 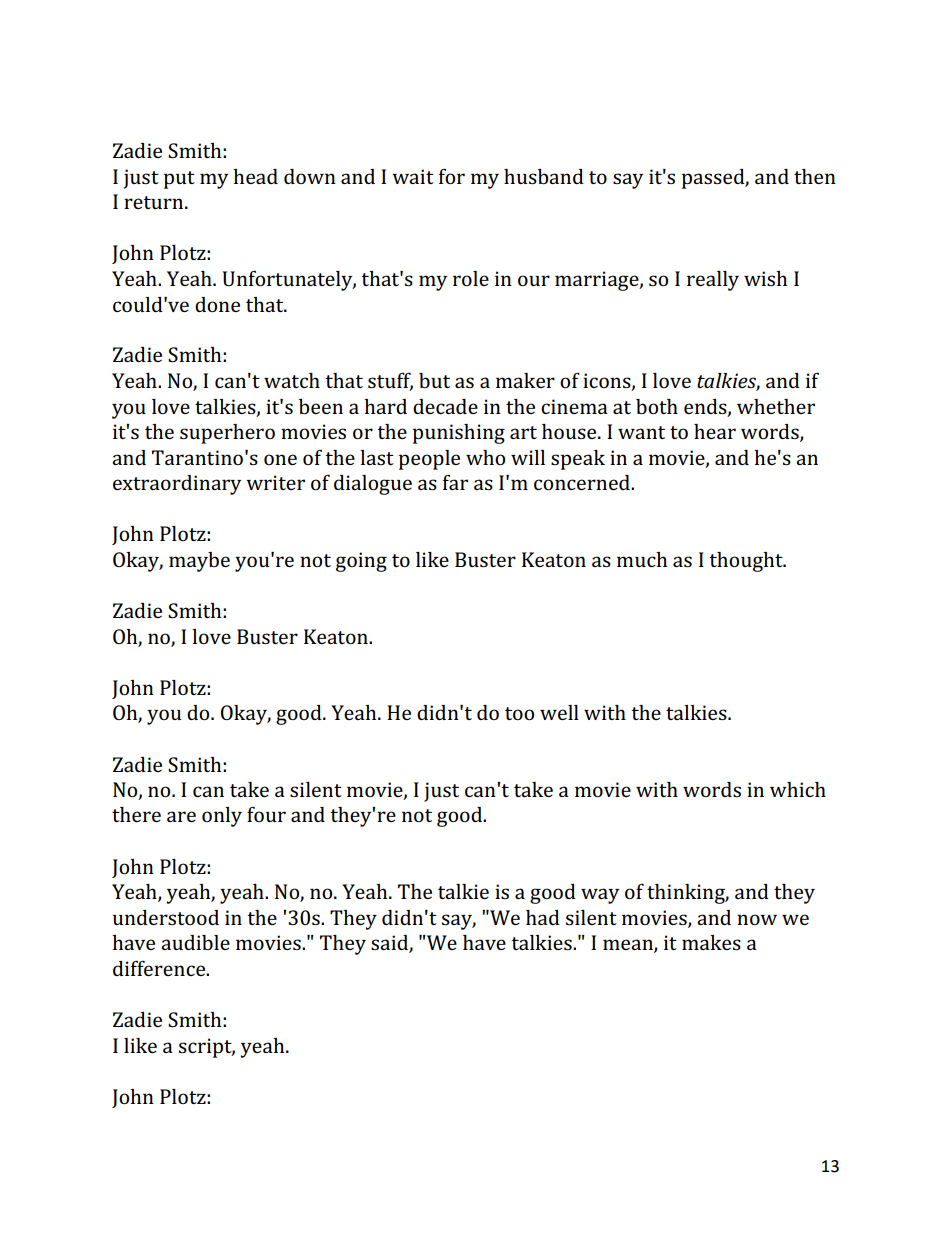 I want to click on audible, so click(x=195, y=942).
